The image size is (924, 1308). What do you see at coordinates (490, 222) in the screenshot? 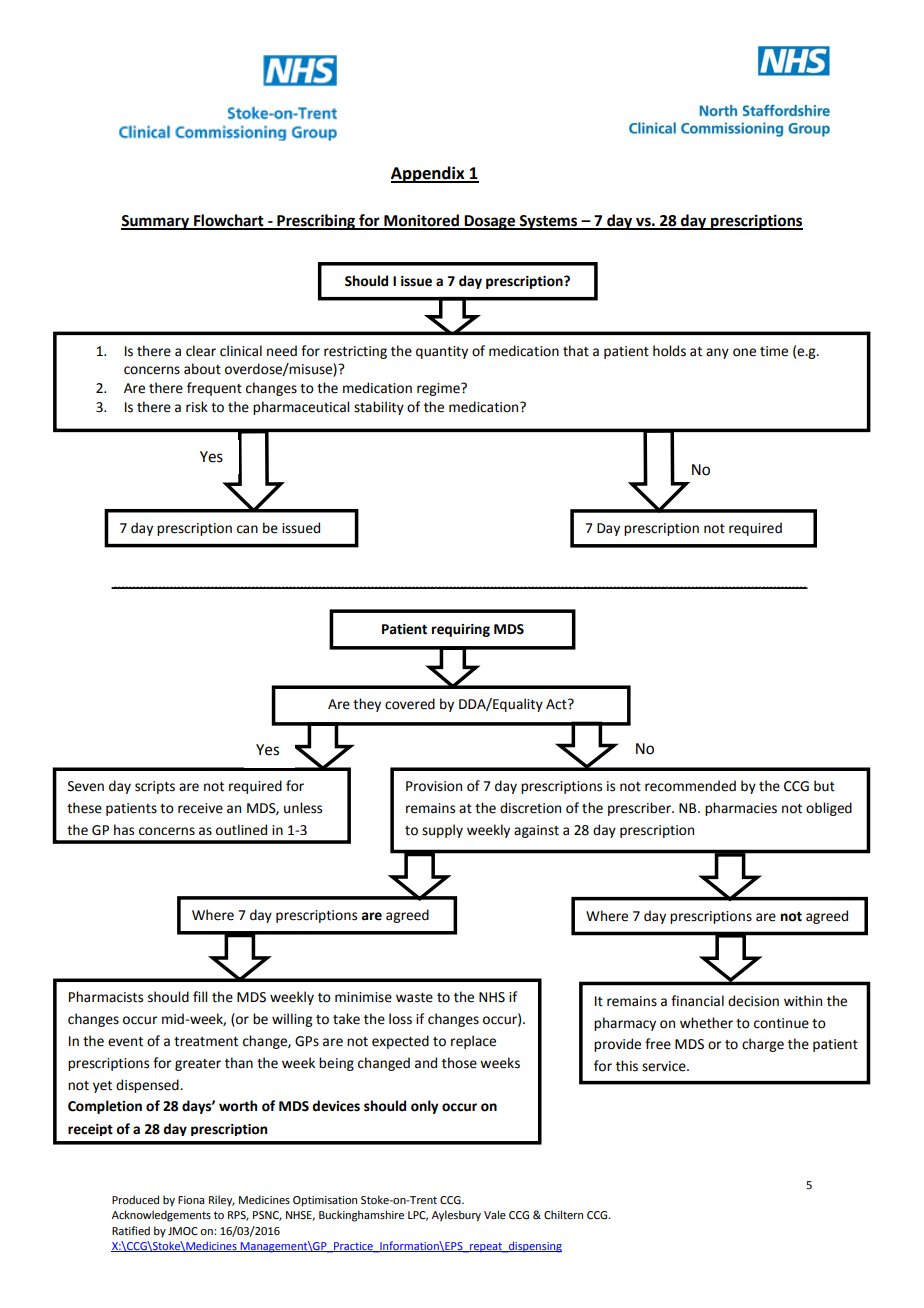
I see `Dosage` at bounding box center [490, 222].
